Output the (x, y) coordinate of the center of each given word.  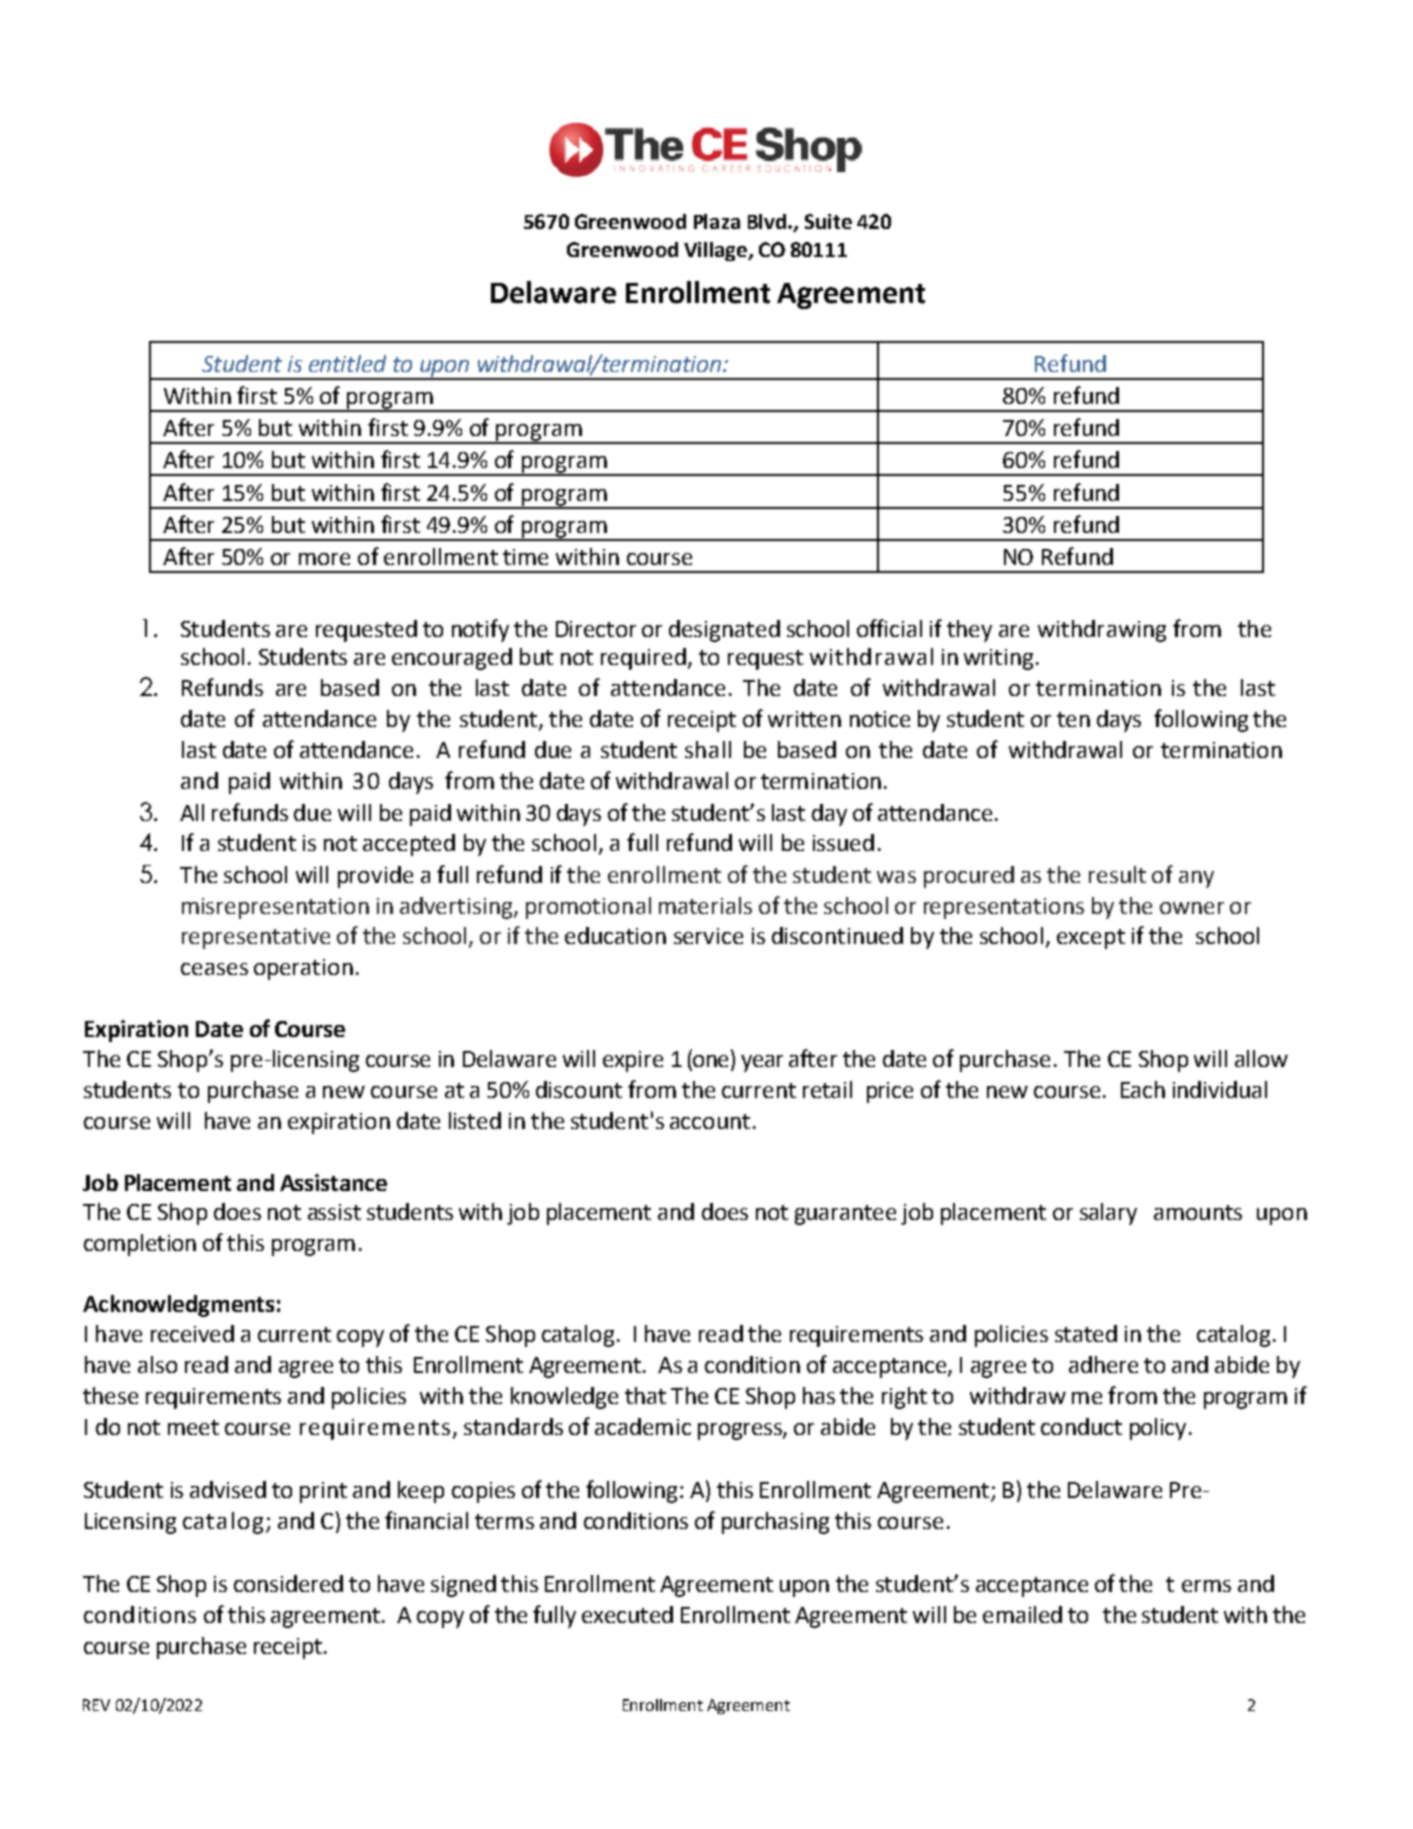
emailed (1022, 1614)
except (1091, 939)
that (645, 1395)
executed (627, 1614)
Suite (828, 221)
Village (716, 251)
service (708, 936)
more (324, 559)
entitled (347, 363)
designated (724, 631)
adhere (1103, 1364)
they (969, 631)
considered (288, 1583)
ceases (214, 969)
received (192, 1333)
